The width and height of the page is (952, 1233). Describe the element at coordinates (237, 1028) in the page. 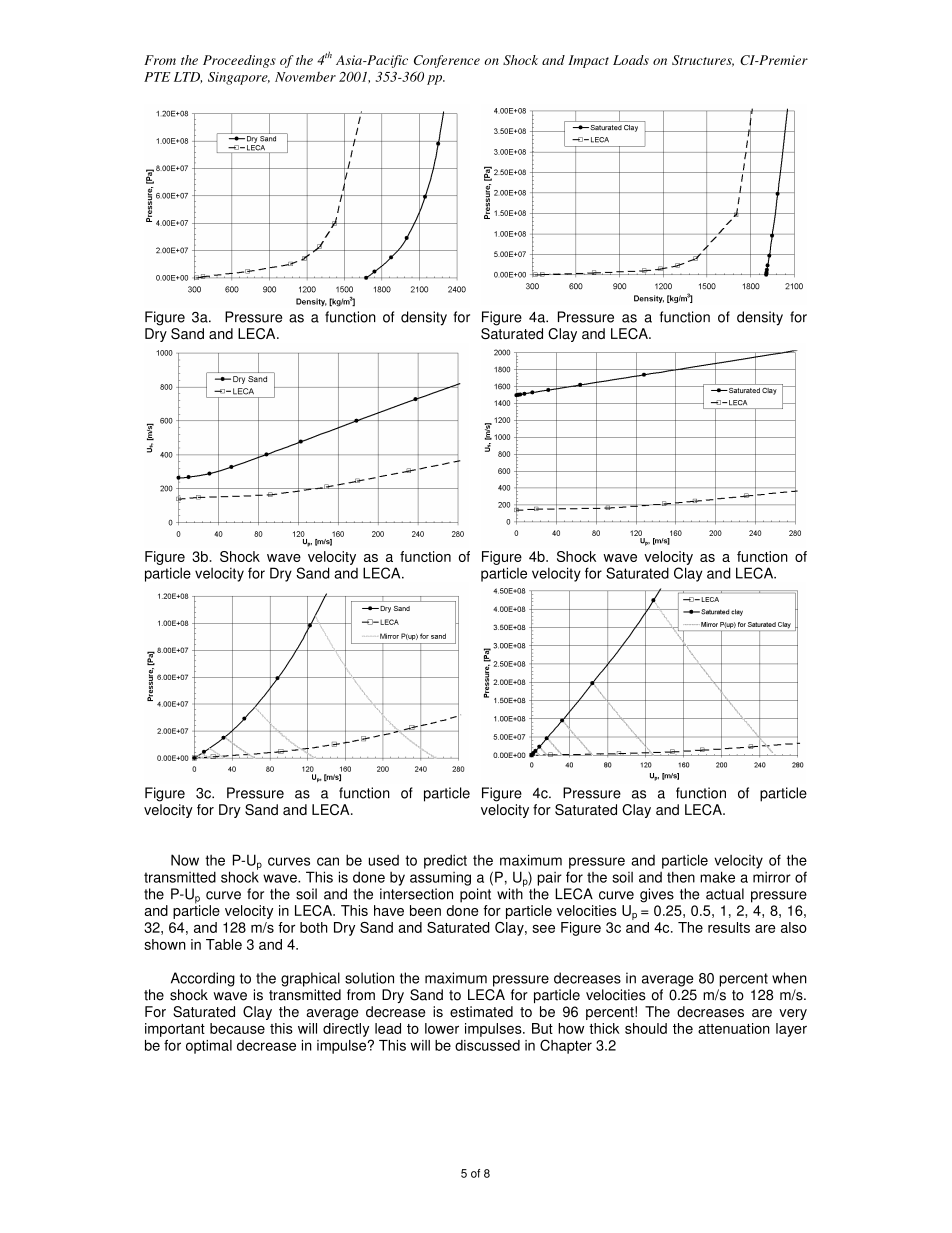

I see `because` at that location.
